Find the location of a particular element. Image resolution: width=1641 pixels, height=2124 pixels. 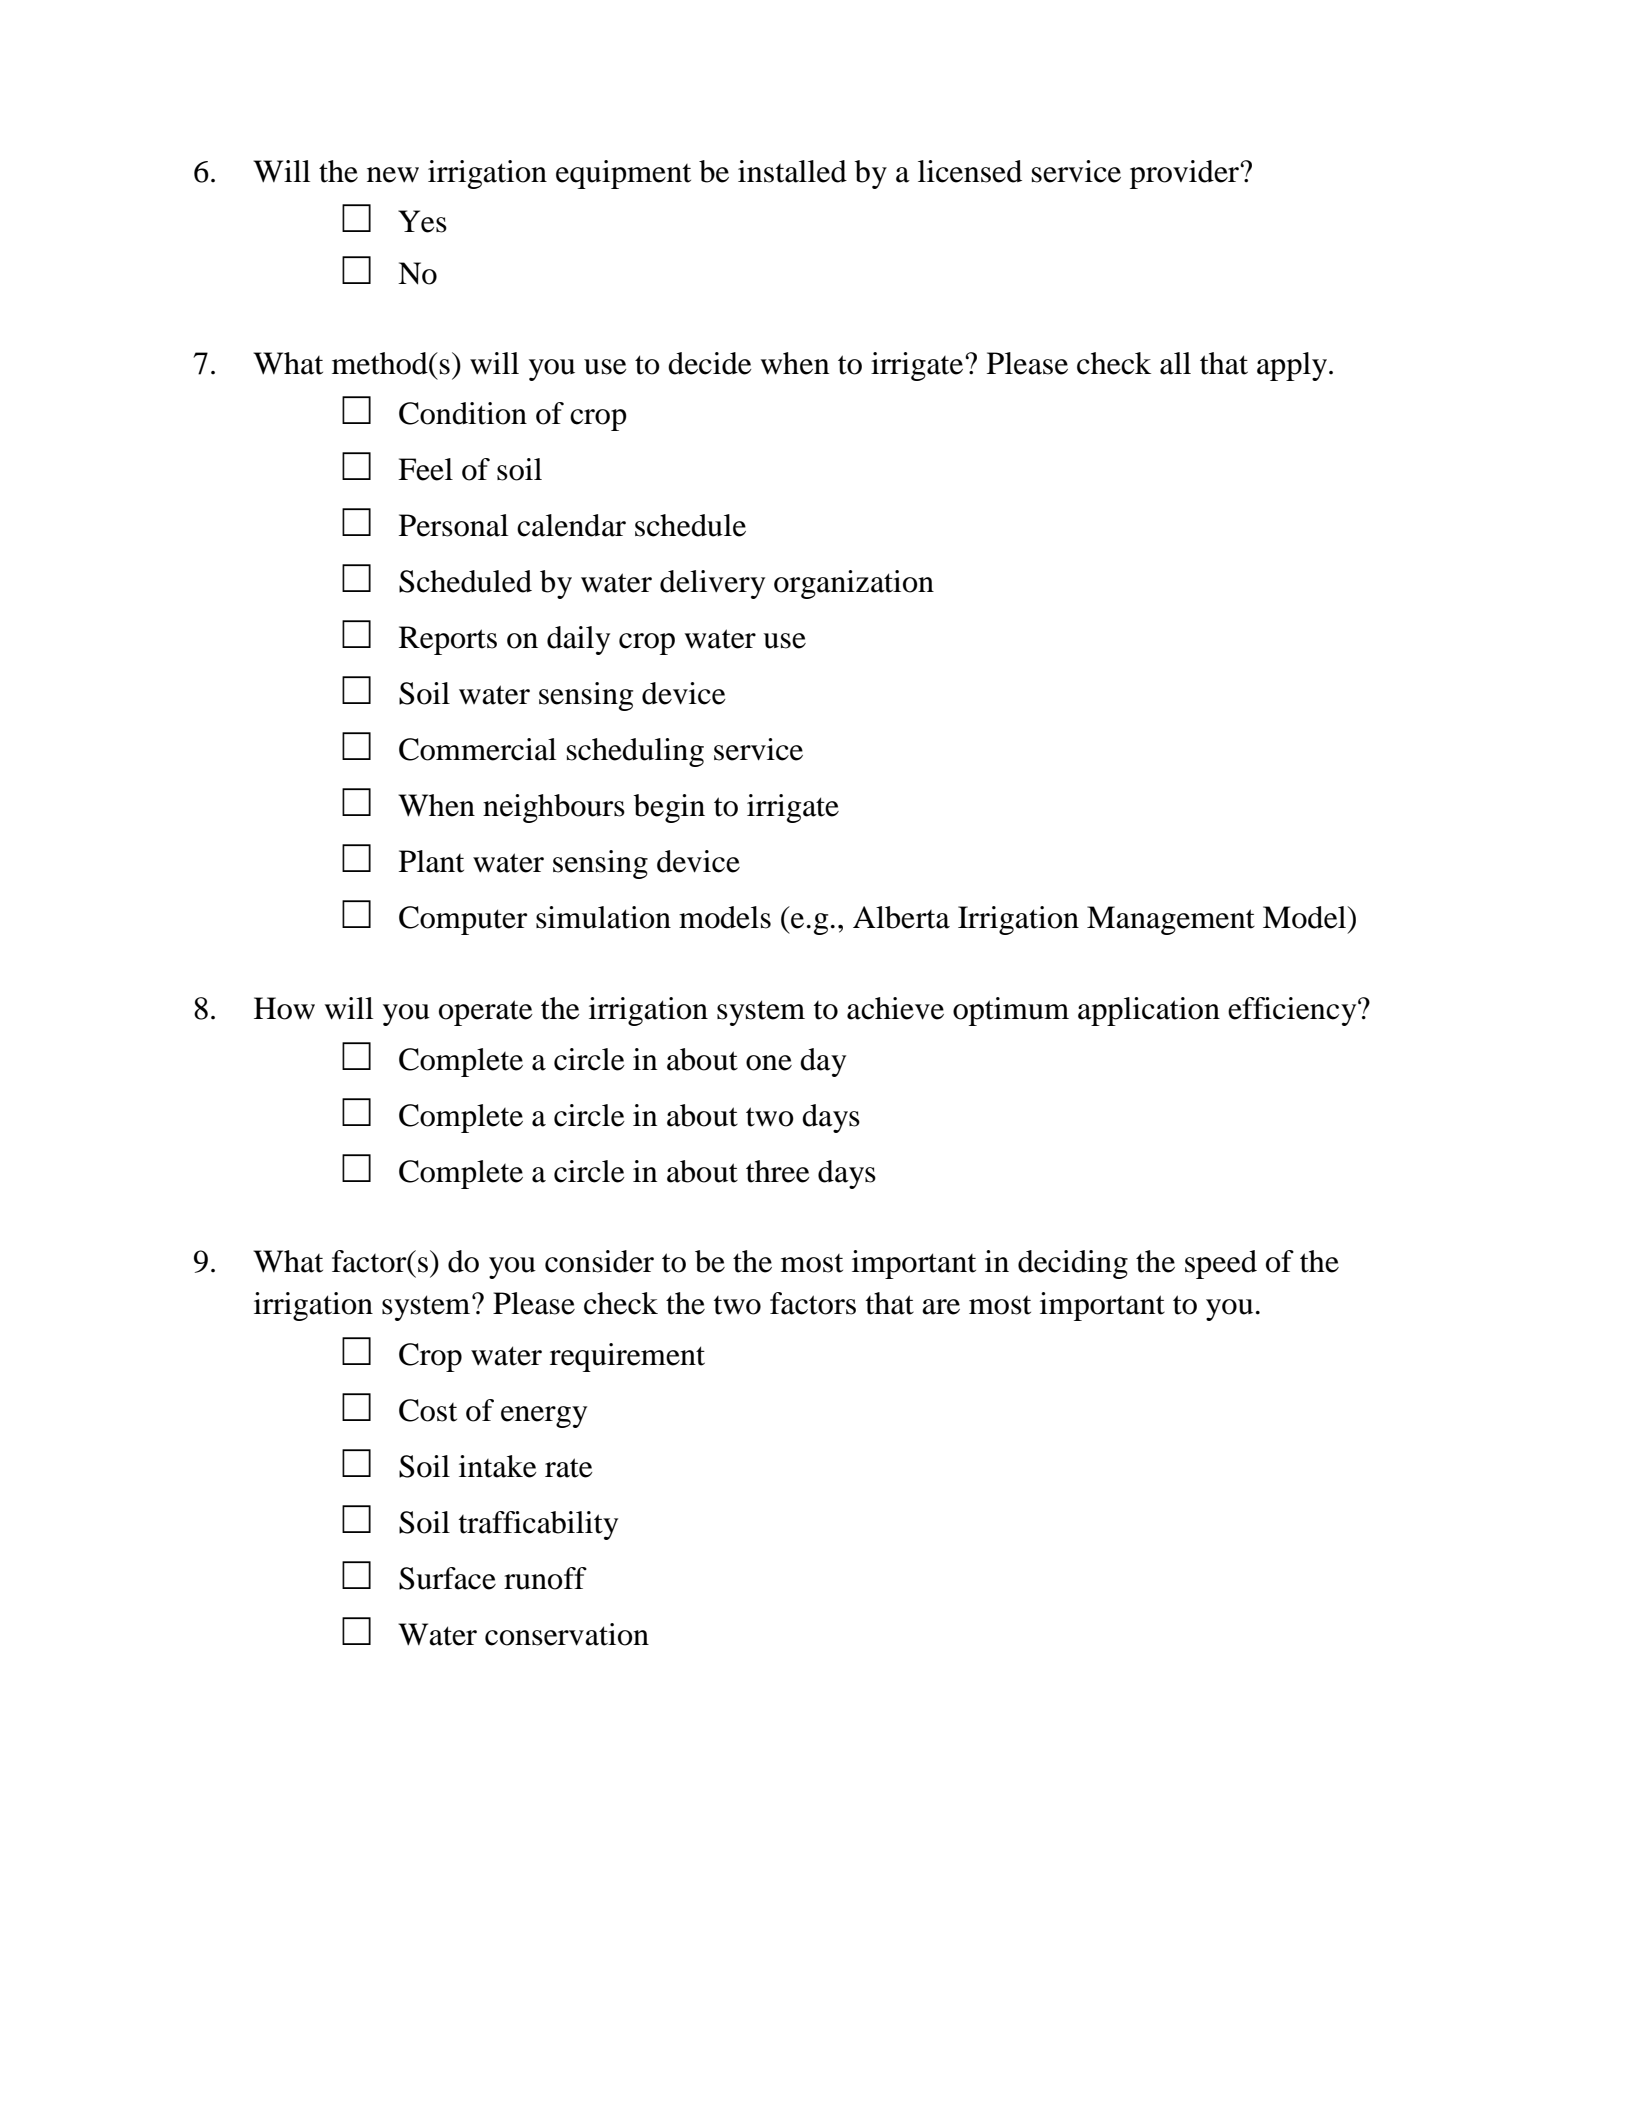

three is located at coordinates (778, 1171).
